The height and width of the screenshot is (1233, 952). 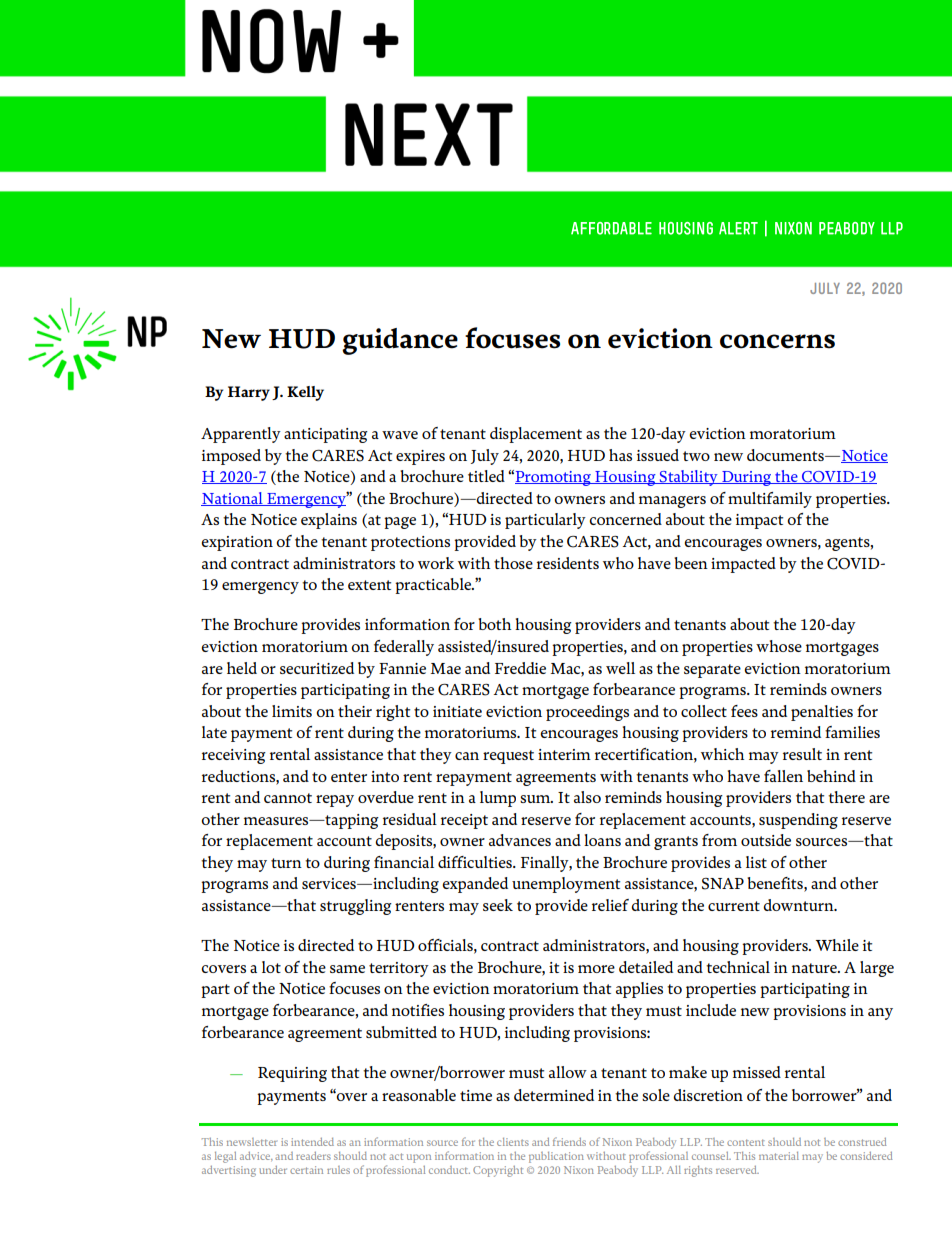 I want to click on intended, so click(x=312, y=1142).
